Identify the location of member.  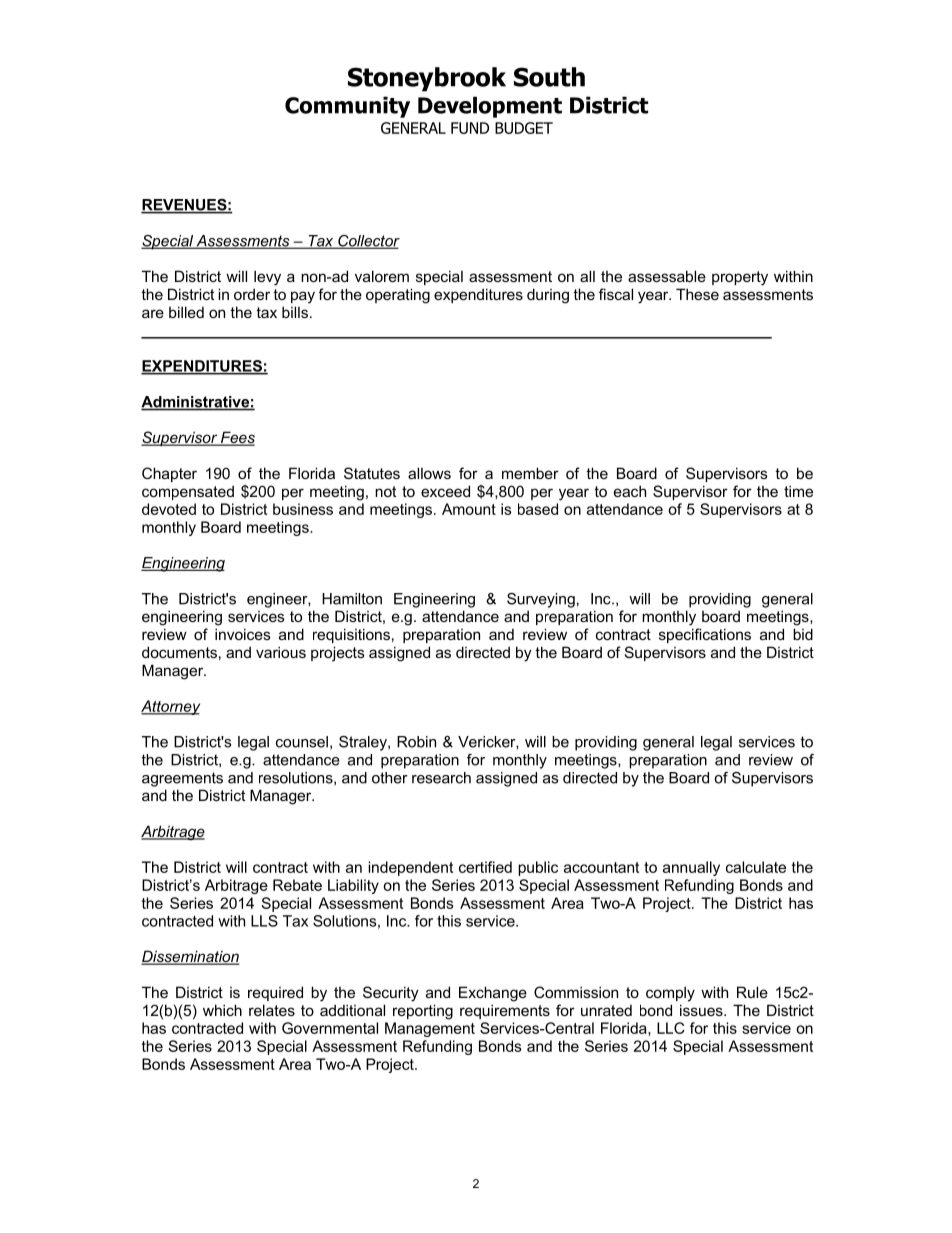
(530, 473).
